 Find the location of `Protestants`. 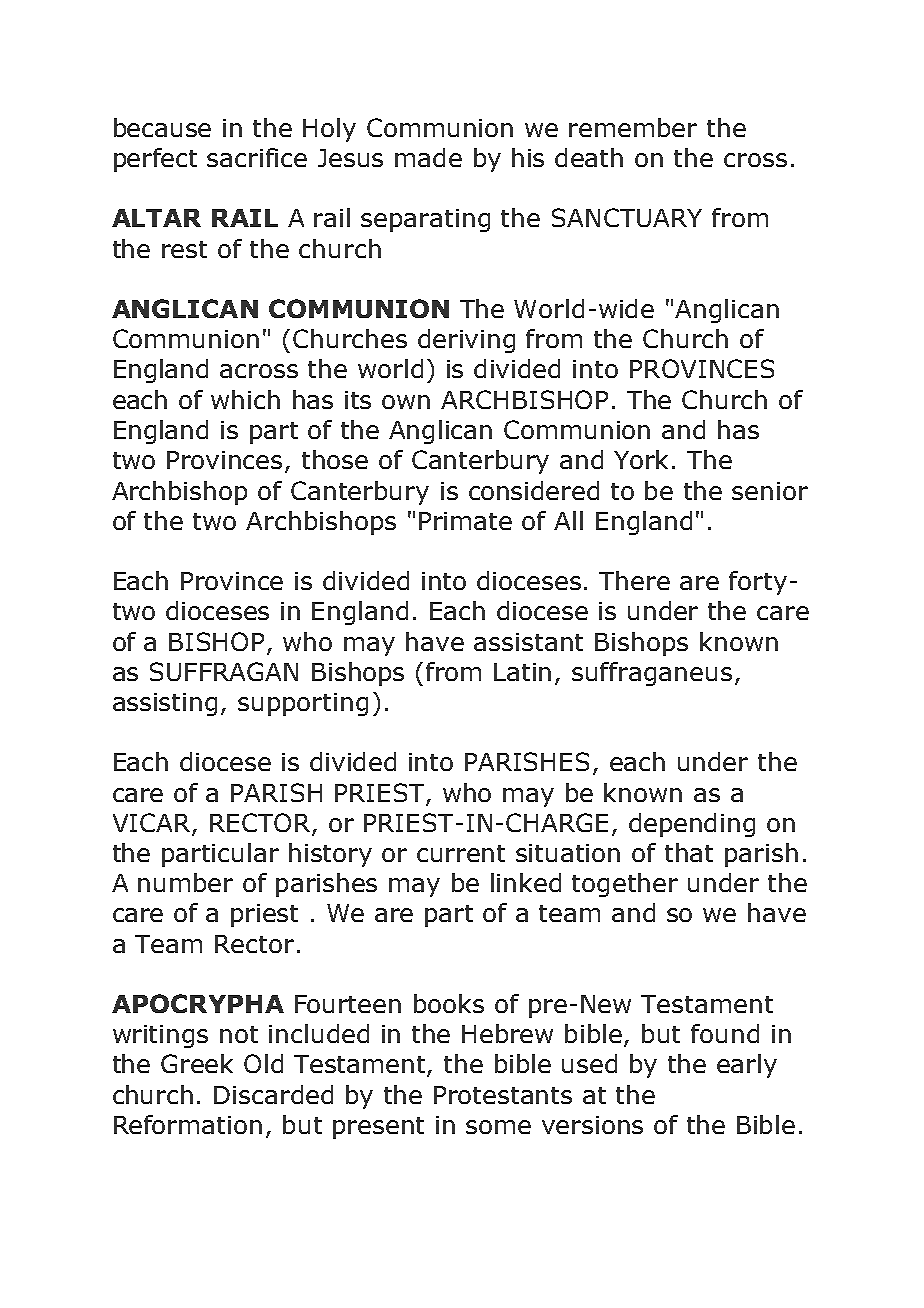

Protestants is located at coordinates (503, 1095).
